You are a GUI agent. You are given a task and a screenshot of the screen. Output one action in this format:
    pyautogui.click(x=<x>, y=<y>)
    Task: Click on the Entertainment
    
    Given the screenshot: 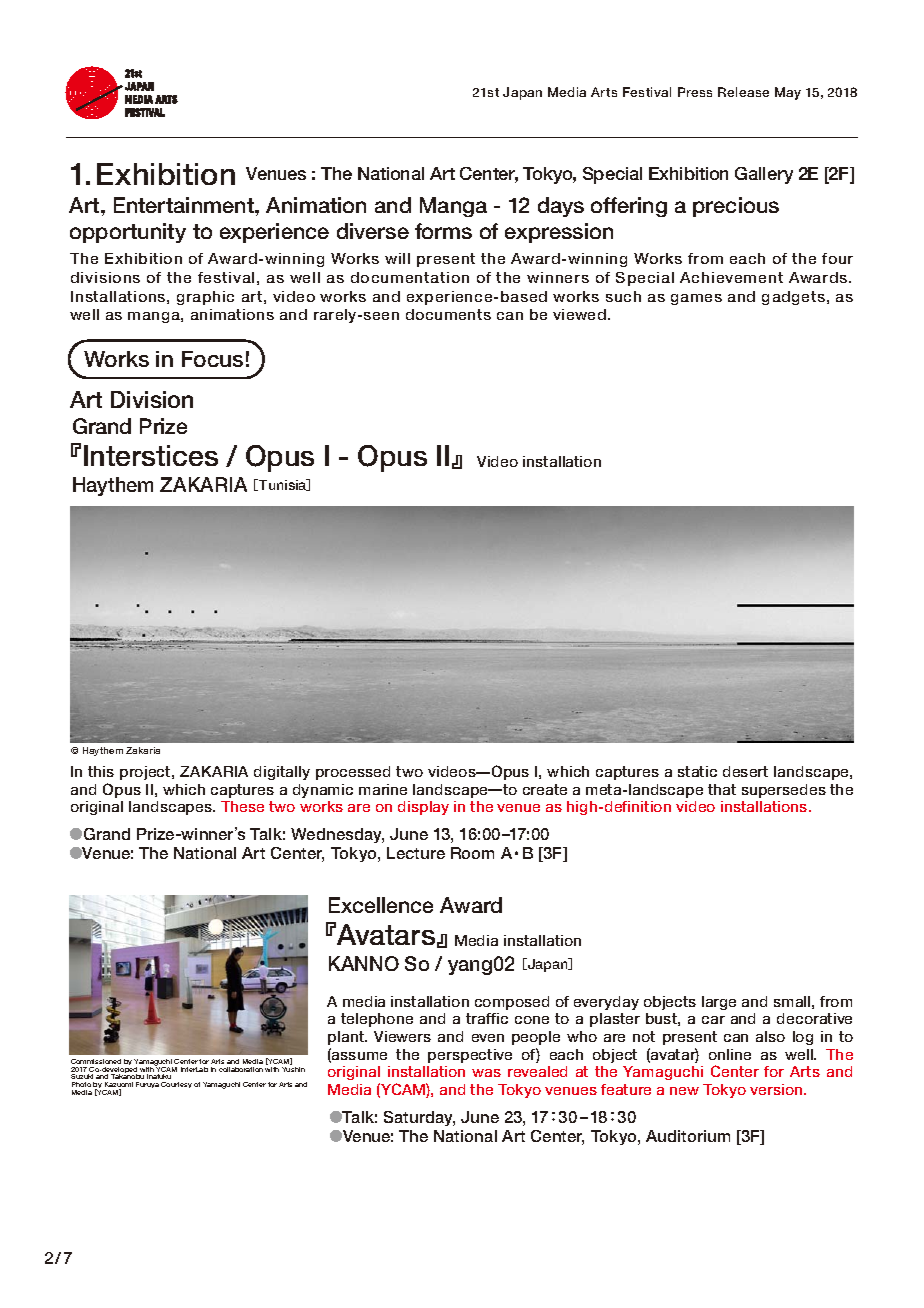 What is the action you would take?
    pyautogui.click(x=185, y=205)
